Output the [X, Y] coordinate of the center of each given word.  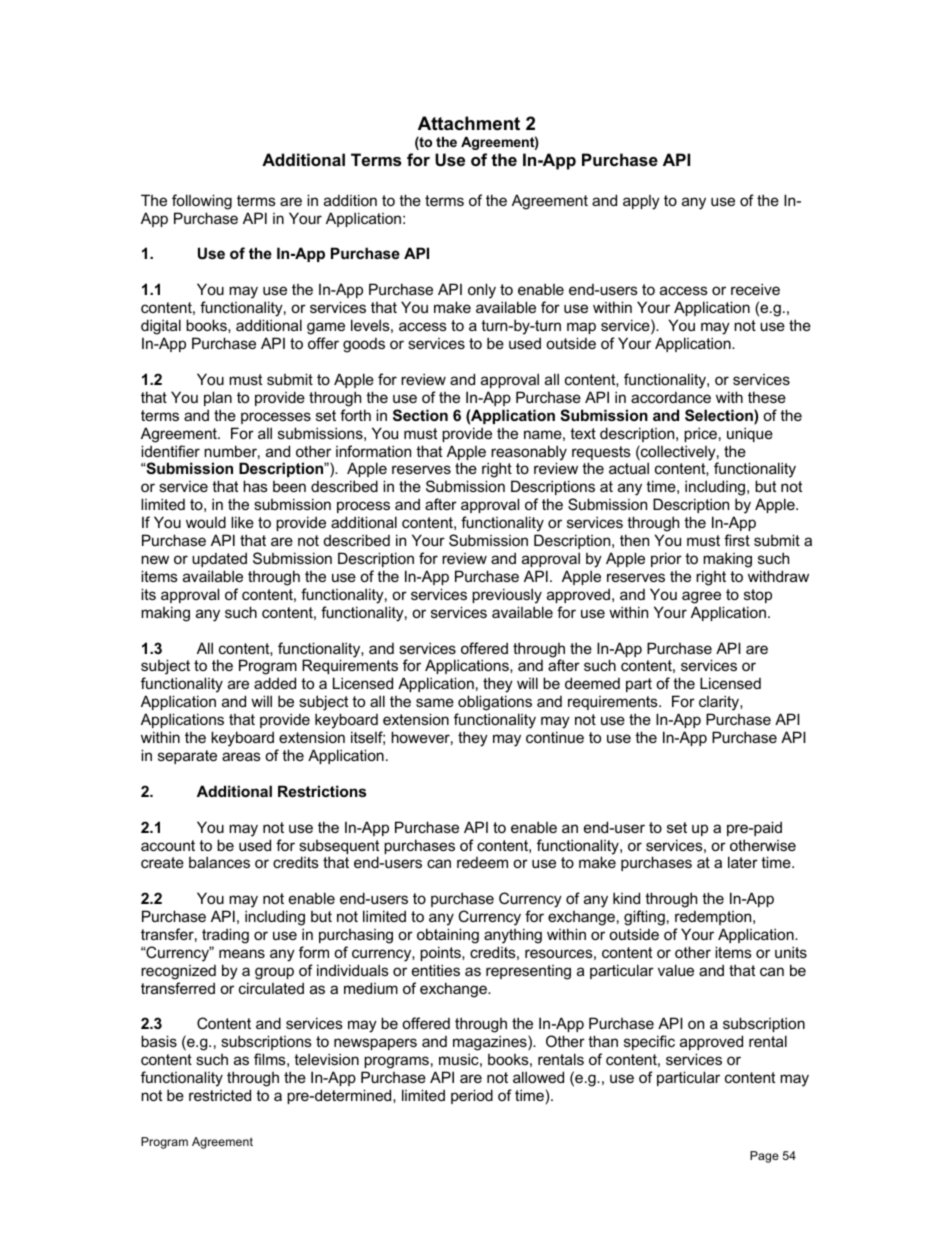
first [737, 540]
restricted [220, 1095]
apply [641, 202]
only [482, 291]
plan [218, 398]
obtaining [448, 936]
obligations [495, 703]
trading [225, 936]
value [676, 970]
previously [507, 596]
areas [241, 756]
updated [219, 559]
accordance [671, 397]
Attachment [469, 123]
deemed [592, 683]
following [202, 202]
